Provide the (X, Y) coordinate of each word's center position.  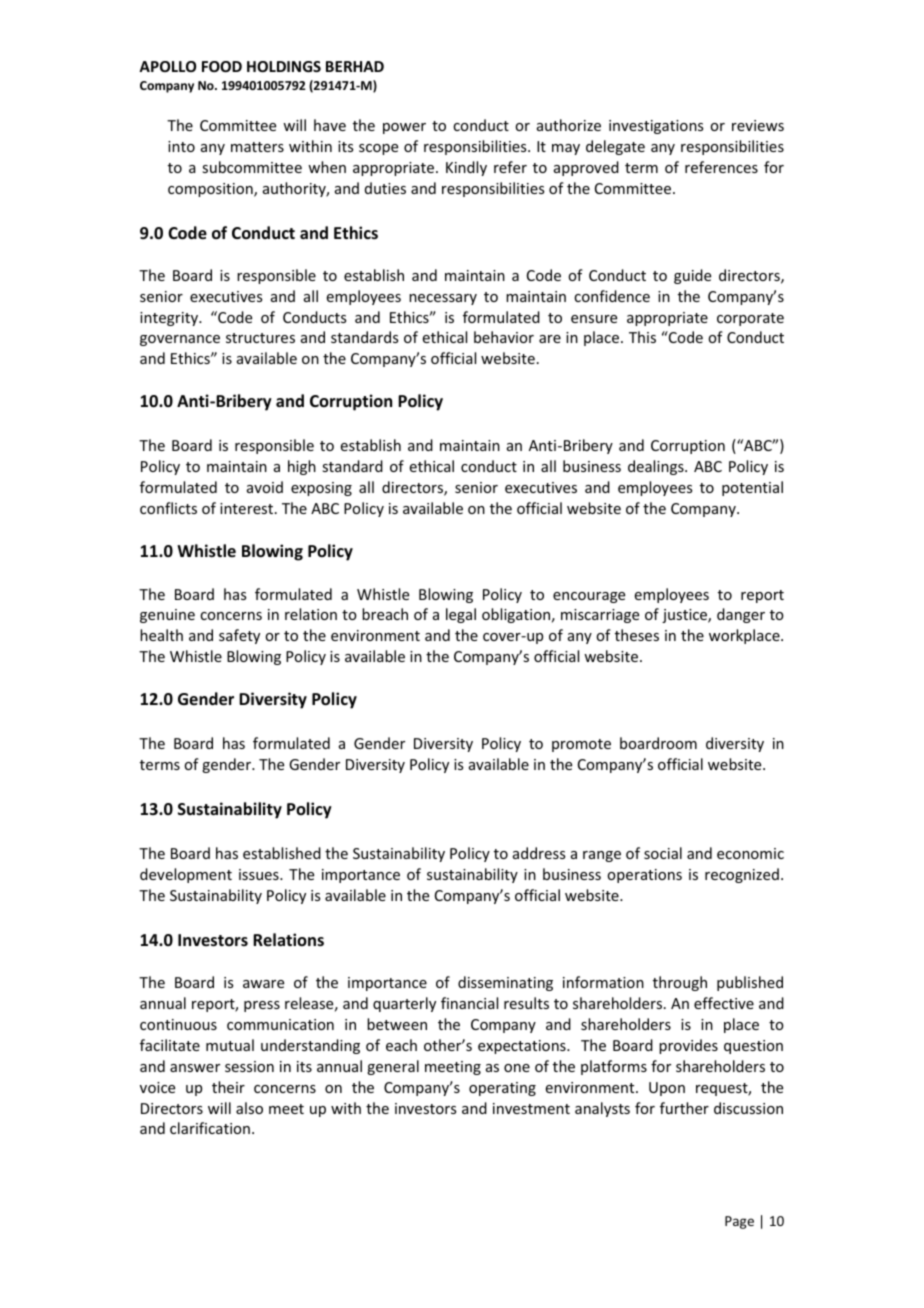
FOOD (222, 66)
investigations (656, 127)
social (663, 853)
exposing (321, 489)
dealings (657, 467)
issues (260, 874)
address (539, 853)
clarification (210, 1128)
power (404, 128)
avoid (265, 487)
